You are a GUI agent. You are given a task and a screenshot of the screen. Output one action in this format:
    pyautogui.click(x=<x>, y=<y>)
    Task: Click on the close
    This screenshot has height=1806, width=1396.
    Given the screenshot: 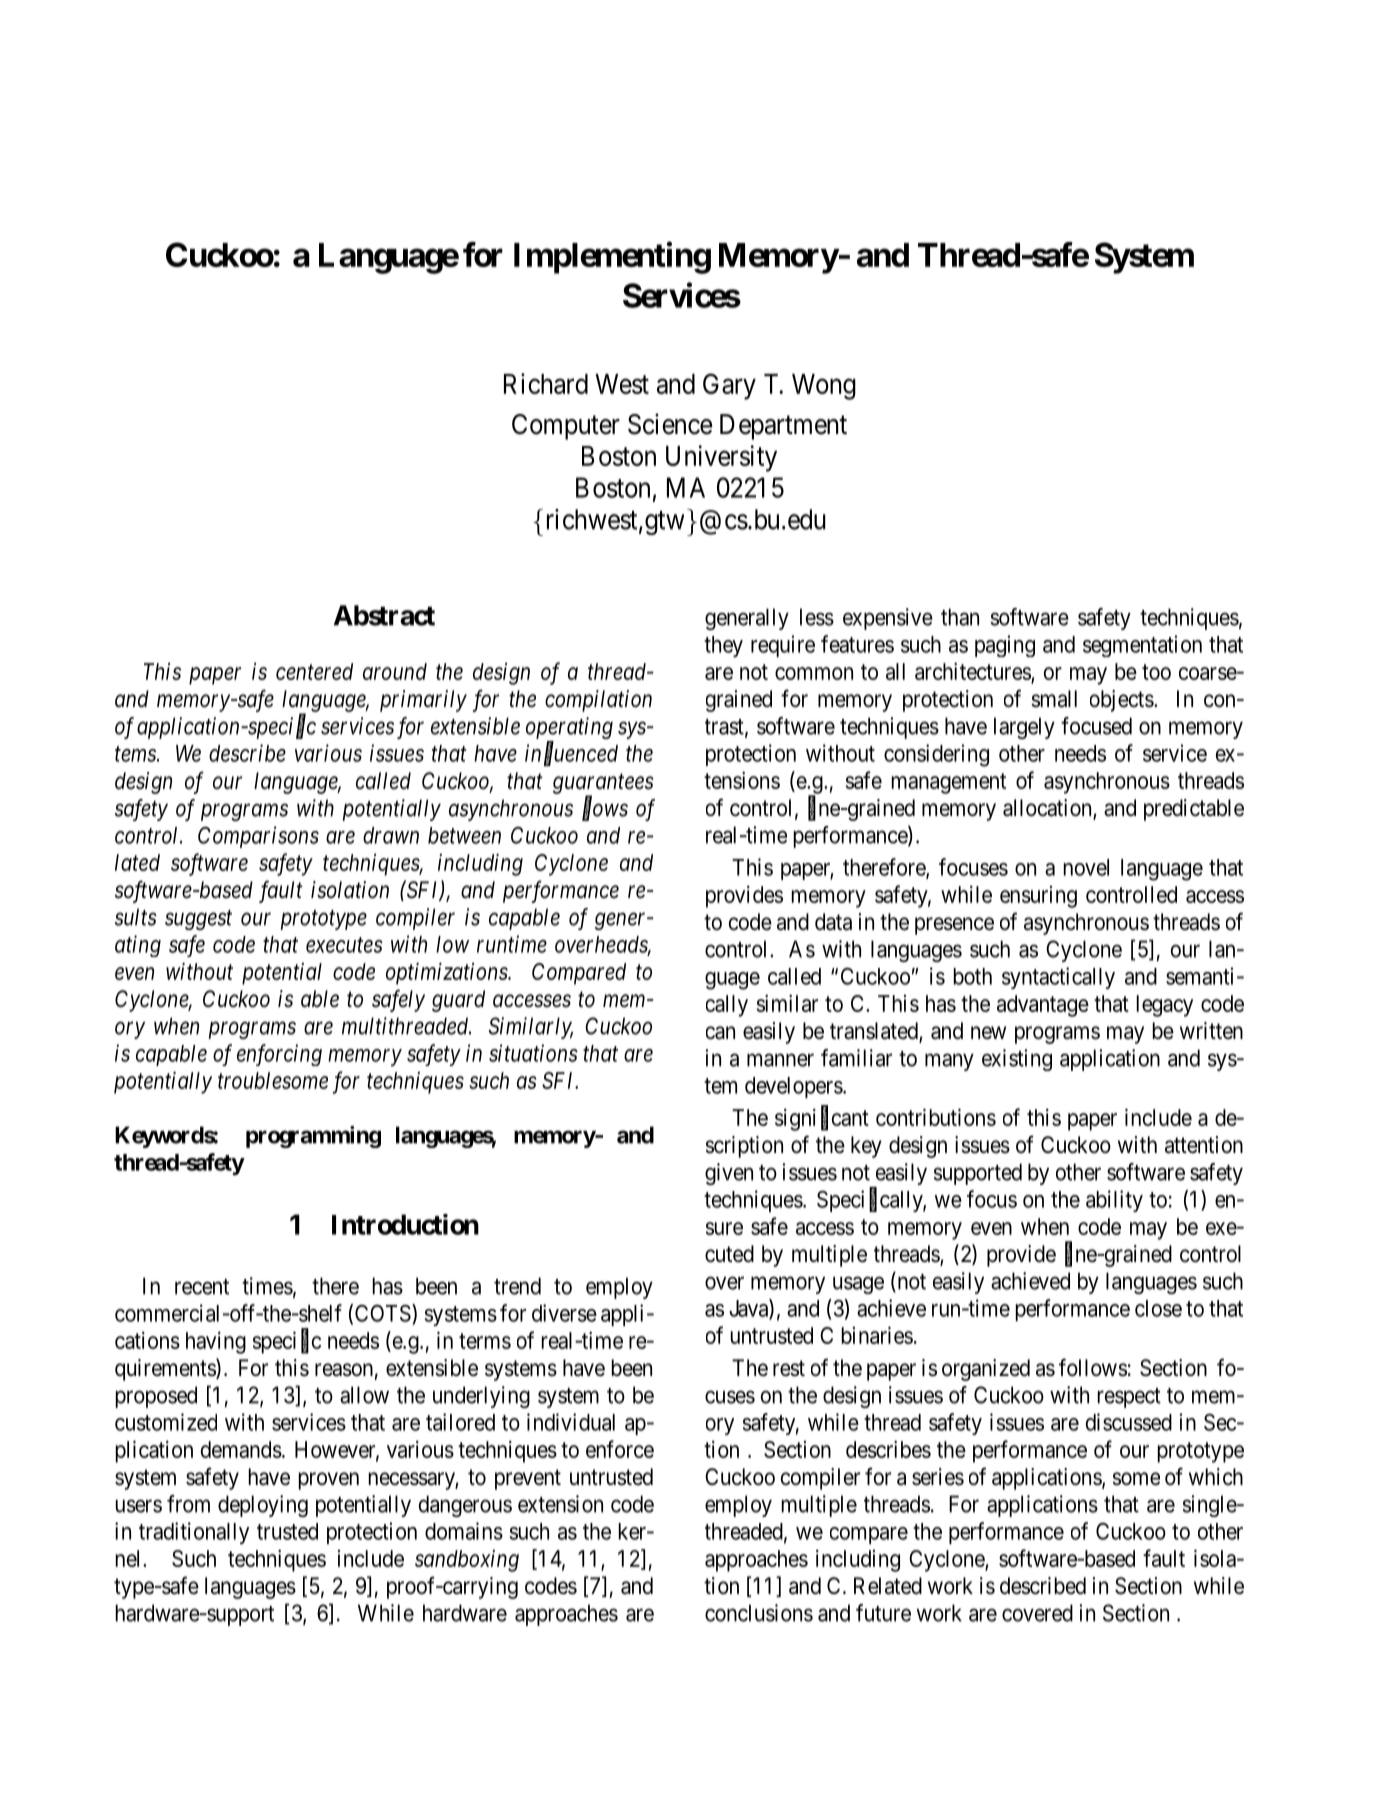 What is the action you would take?
    pyautogui.click(x=1158, y=1308)
